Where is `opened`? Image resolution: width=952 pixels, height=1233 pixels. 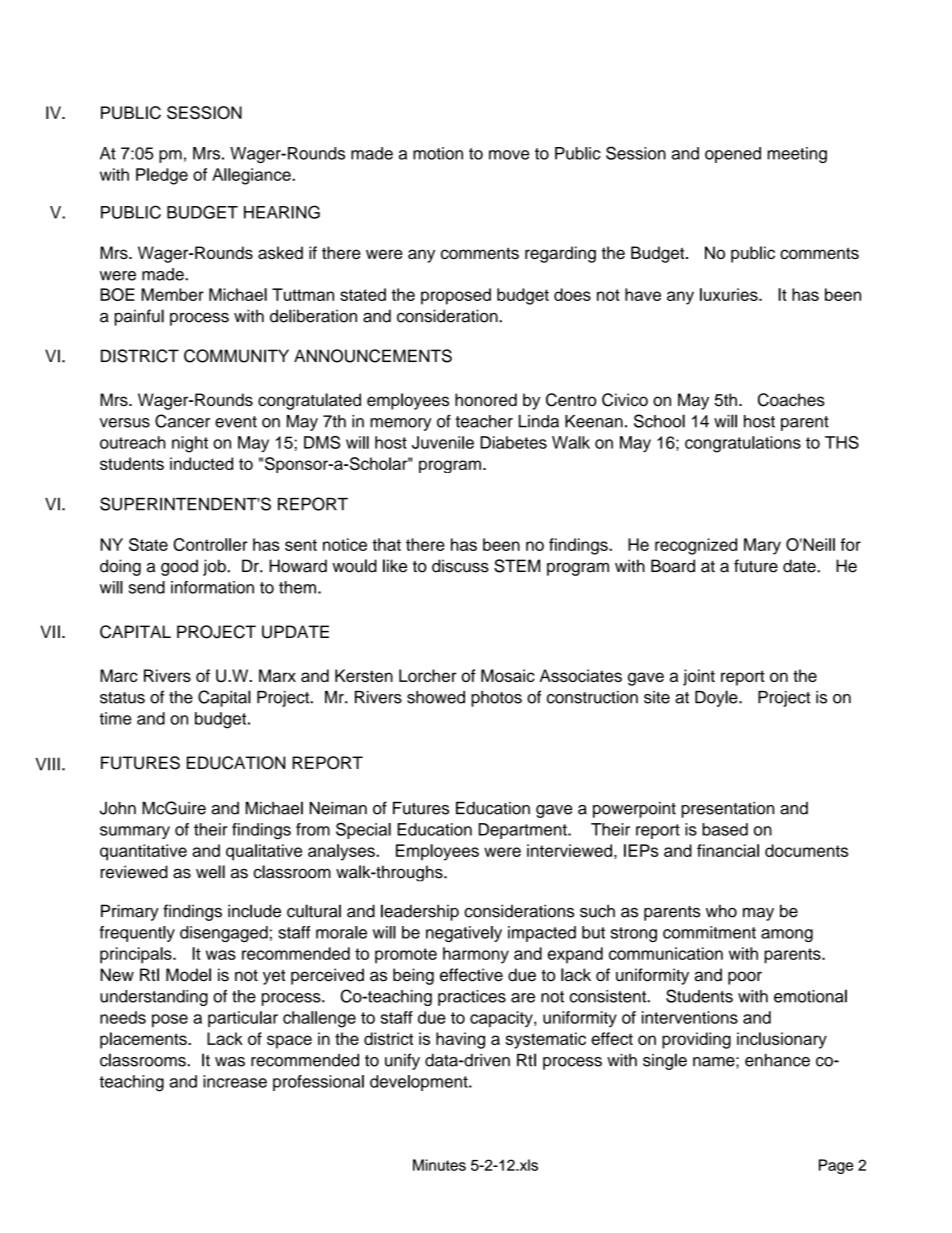 opened is located at coordinates (733, 155).
